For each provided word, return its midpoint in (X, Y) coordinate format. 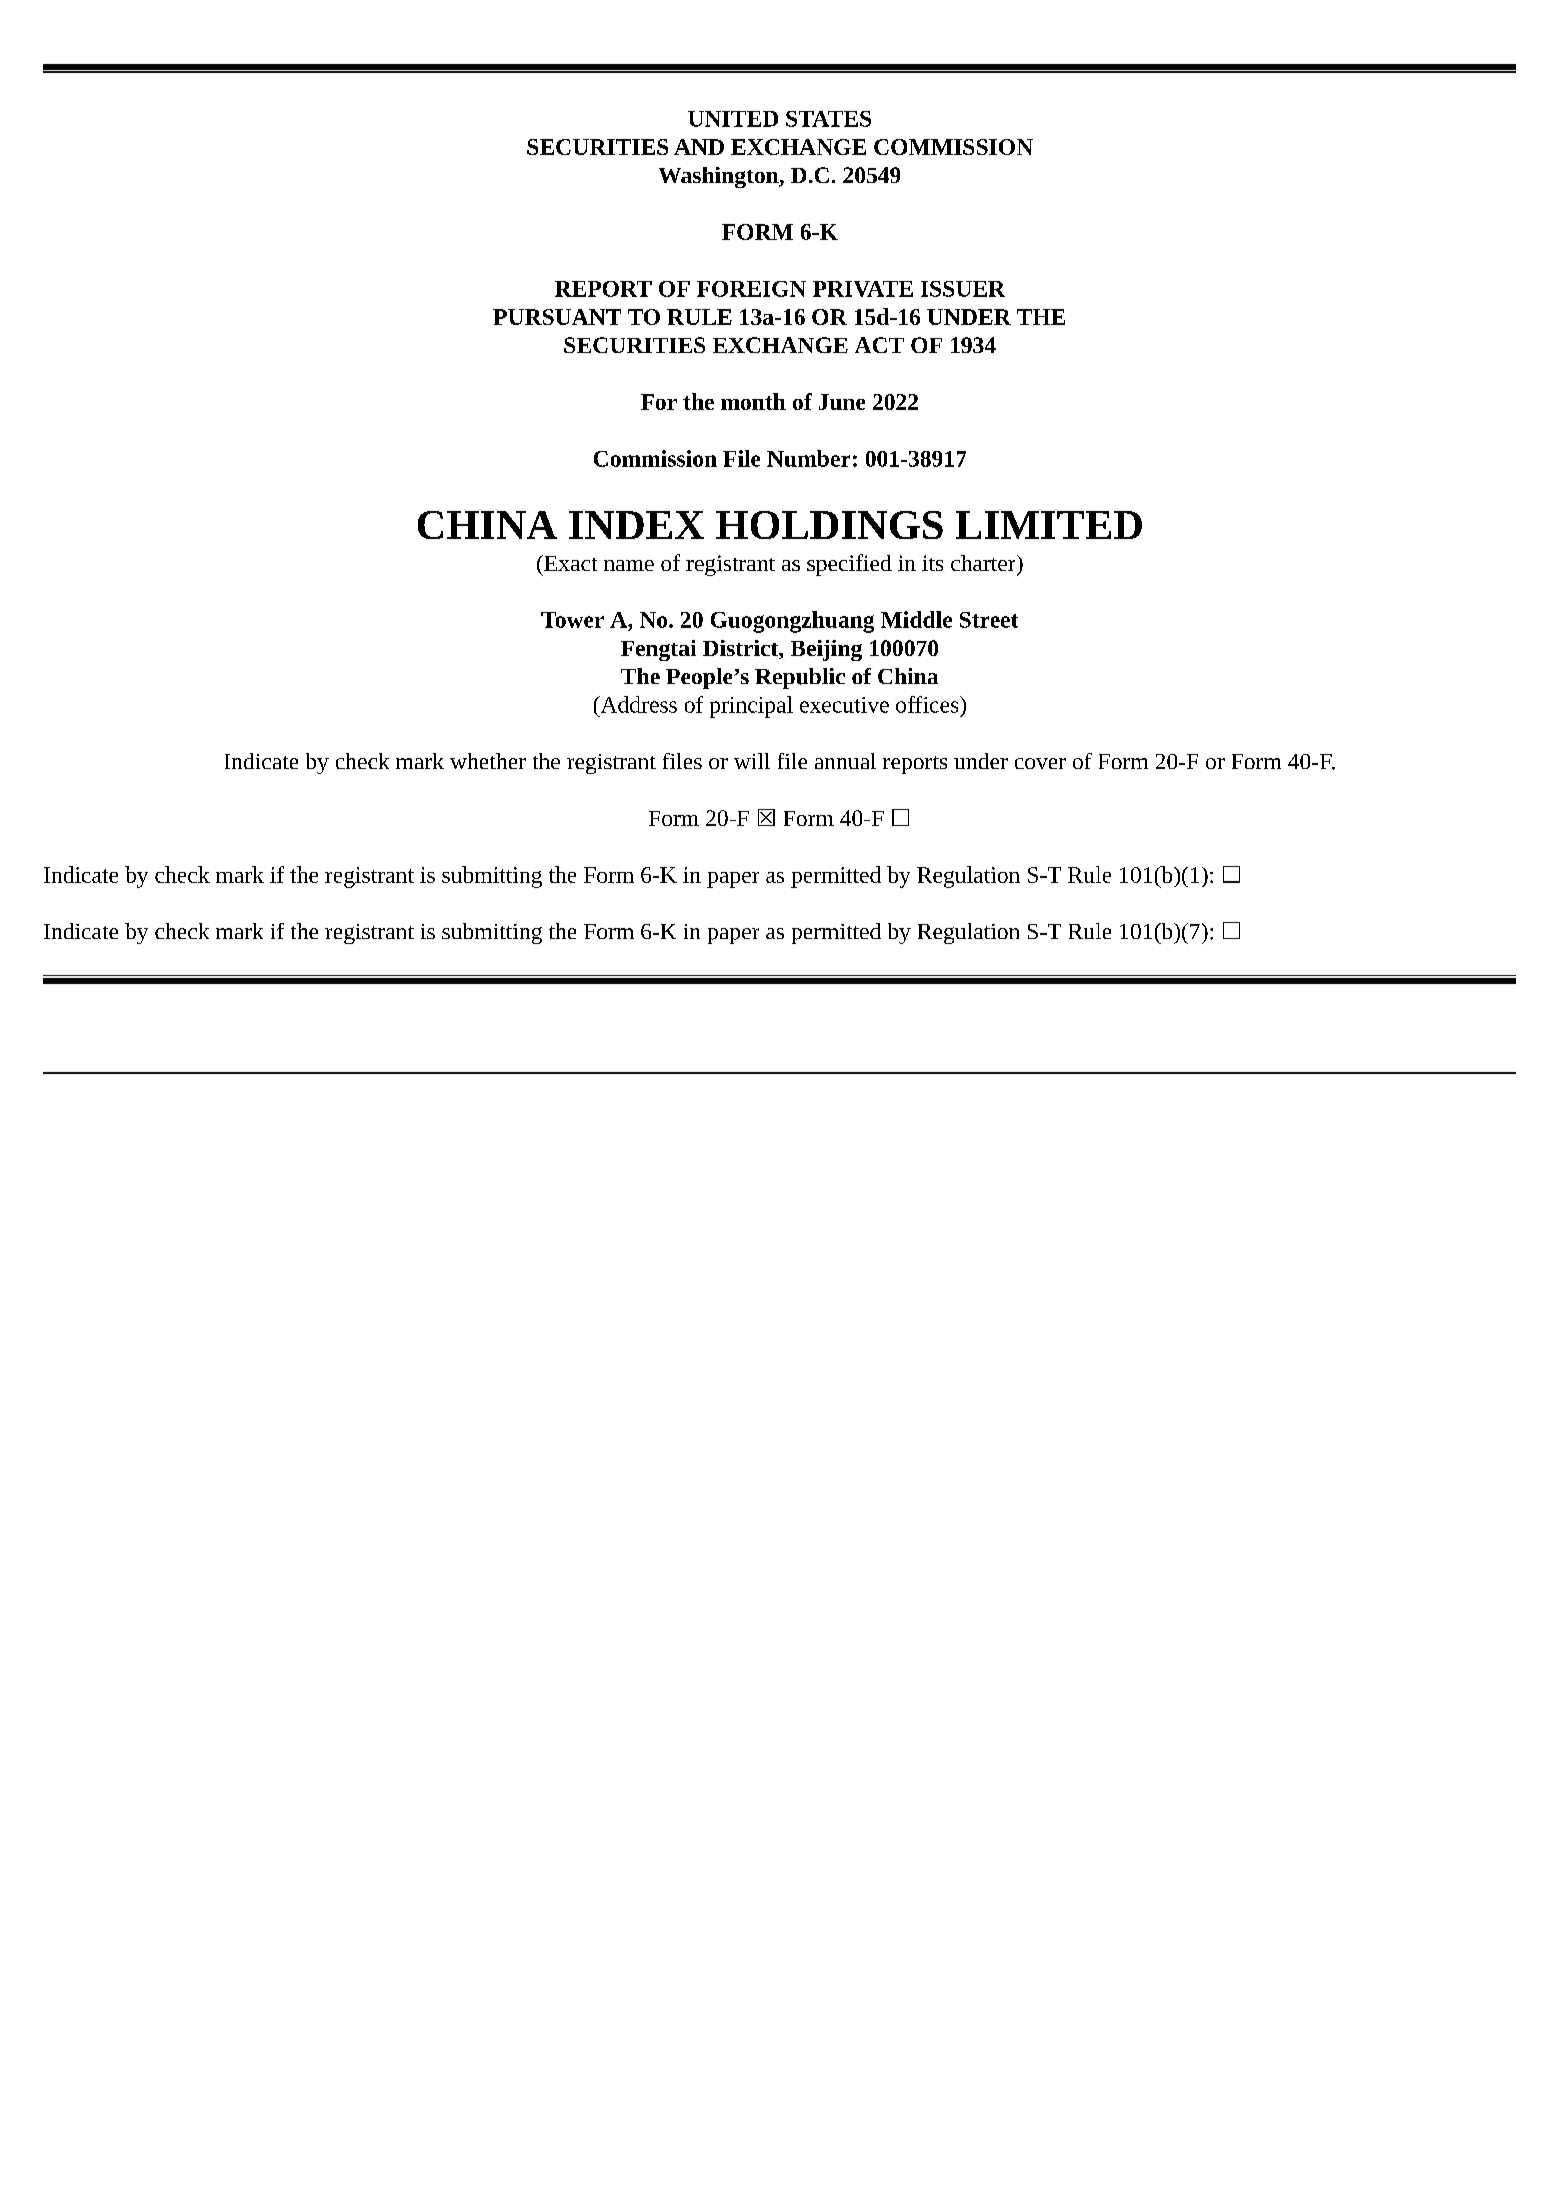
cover (1040, 763)
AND (699, 147)
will (752, 761)
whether (488, 761)
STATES (828, 119)
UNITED (733, 119)
